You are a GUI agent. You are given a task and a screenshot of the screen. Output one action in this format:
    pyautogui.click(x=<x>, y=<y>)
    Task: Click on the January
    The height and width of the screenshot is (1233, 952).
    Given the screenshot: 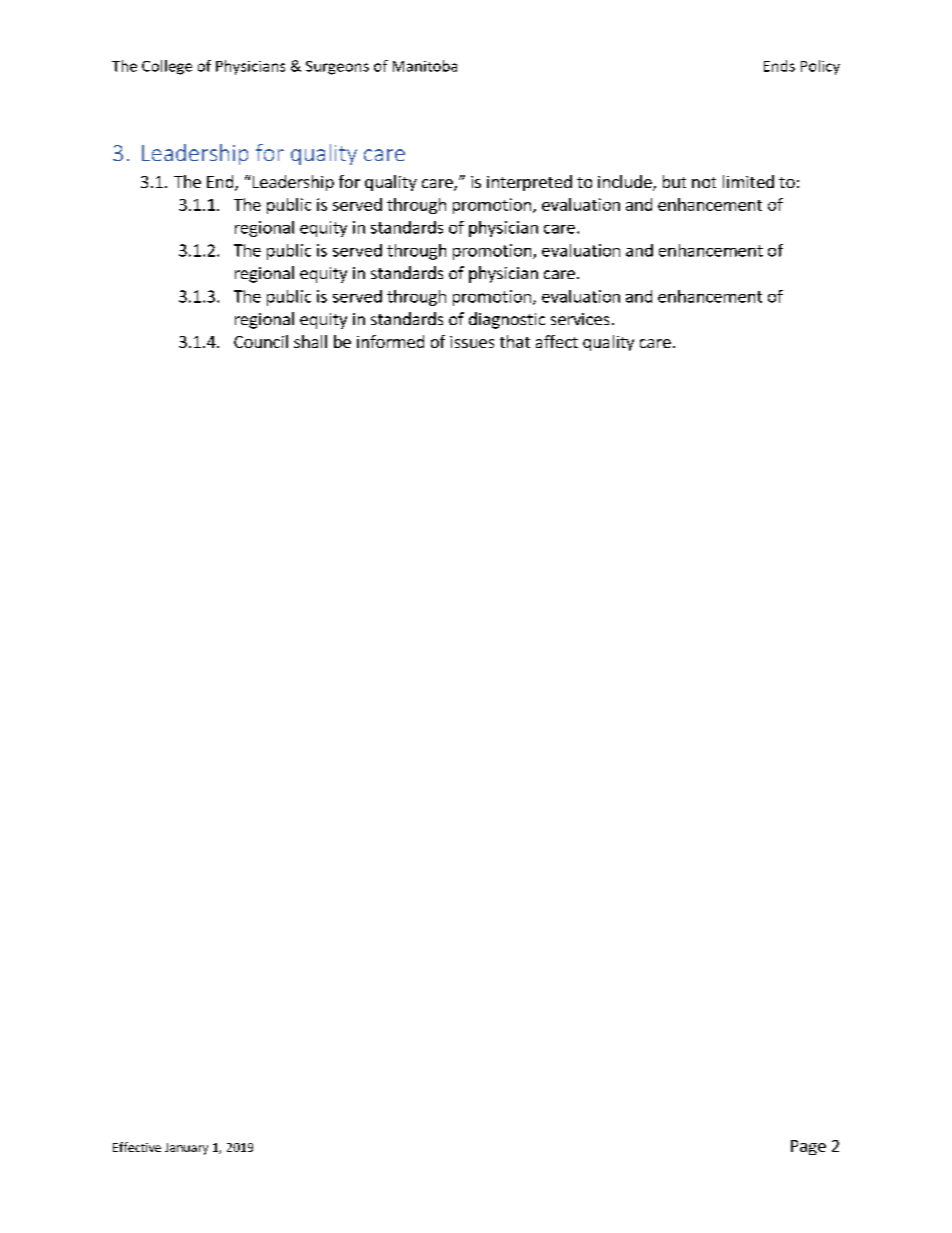 What is the action you would take?
    pyautogui.click(x=186, y=1149)
